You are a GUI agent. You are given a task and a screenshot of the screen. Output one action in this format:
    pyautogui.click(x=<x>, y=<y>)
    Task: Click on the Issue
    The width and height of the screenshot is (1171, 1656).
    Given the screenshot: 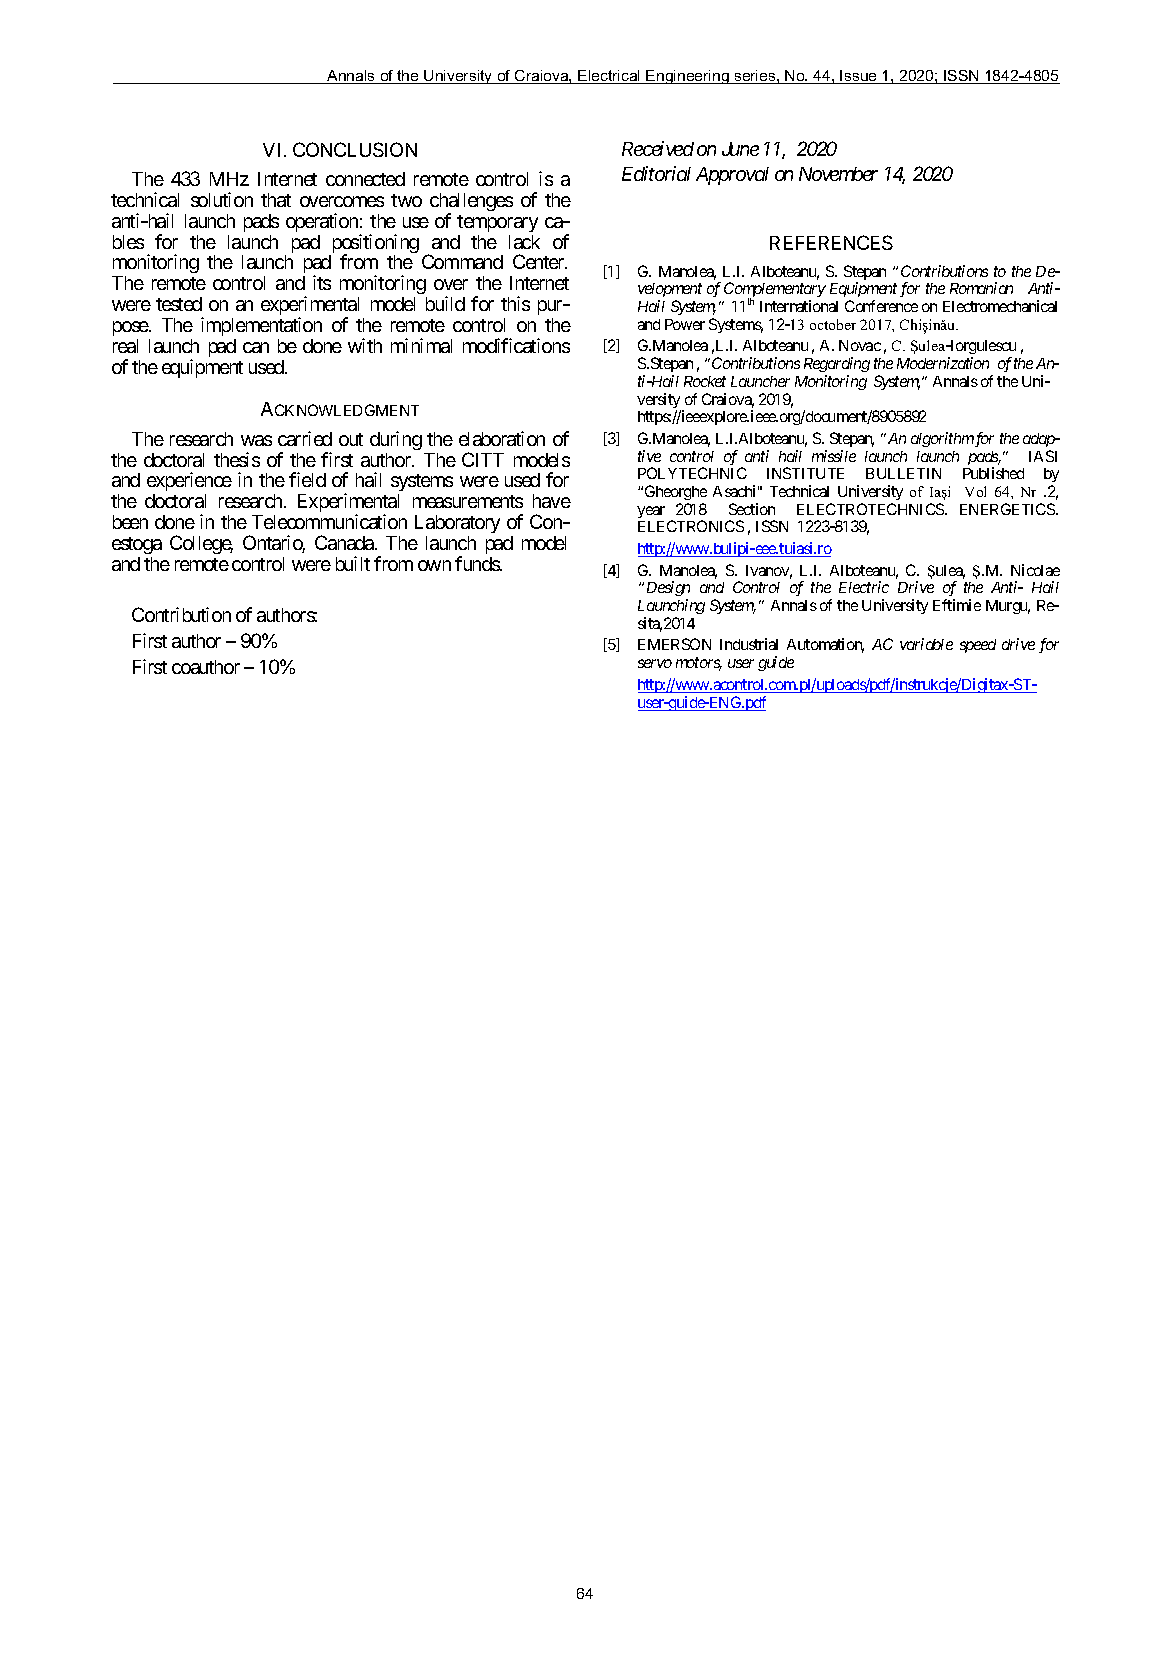 What is the action you would take?
    pyautogui.click(x=859, y=77)
